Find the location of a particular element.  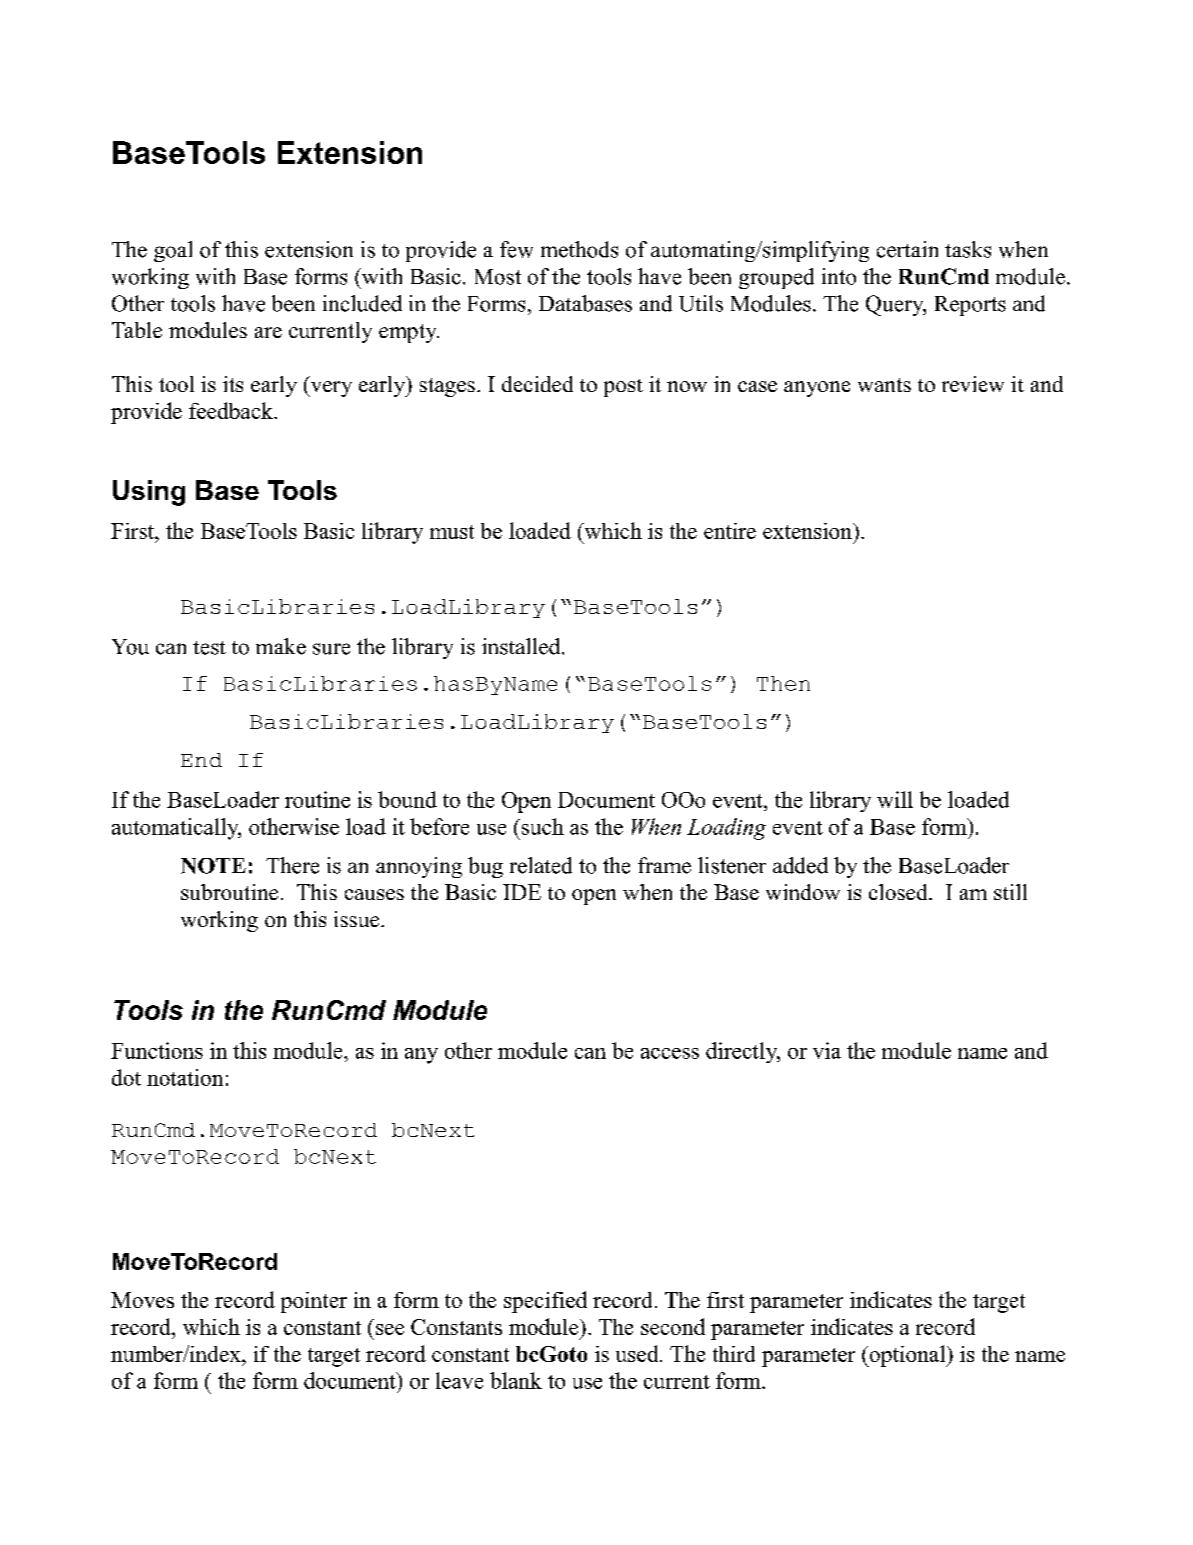

used is located at coordinates (638, 1353).
